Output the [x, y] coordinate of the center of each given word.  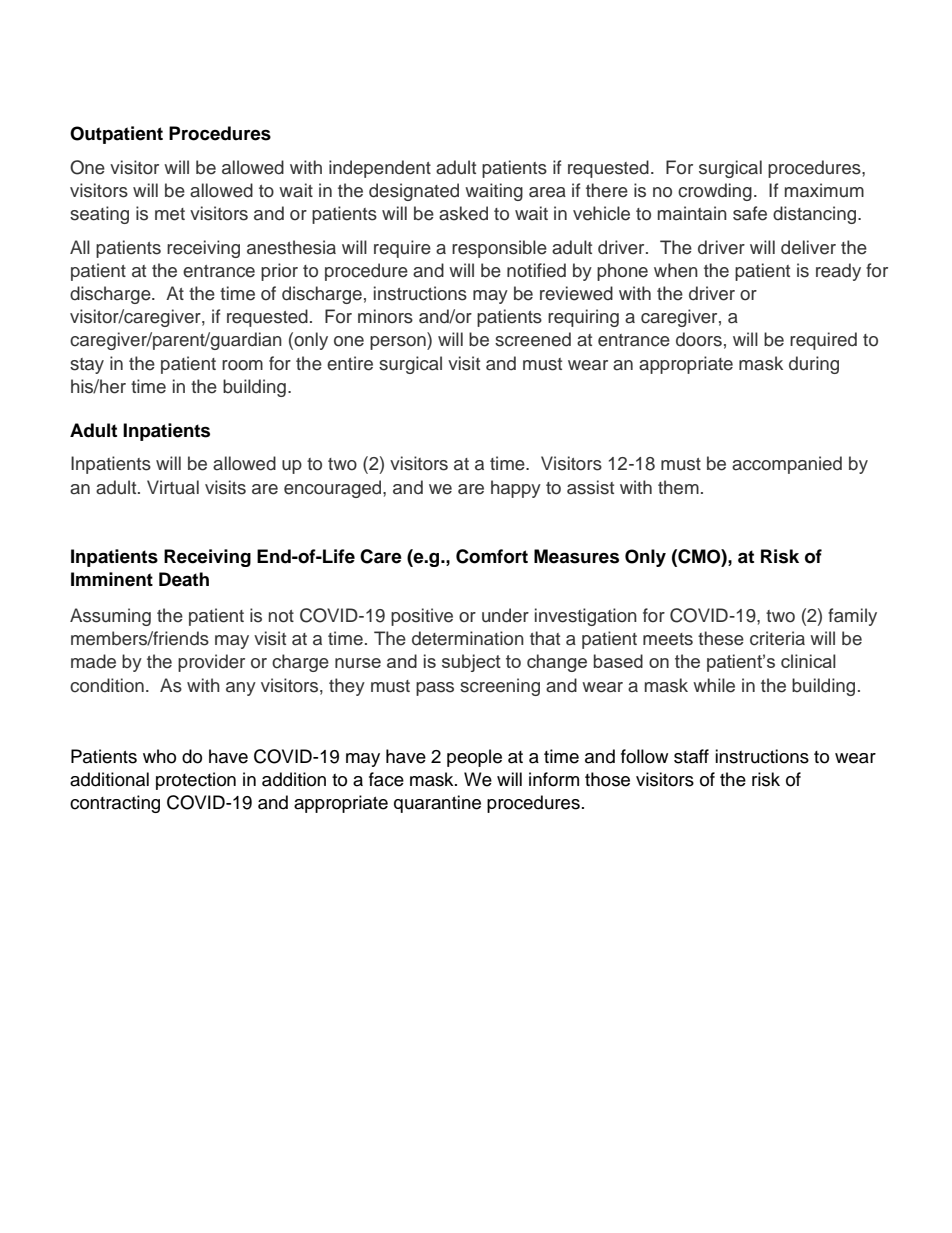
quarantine [437, 804]
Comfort [492, 556]
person [399, 343]
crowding [715, 192]
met [170, 214]
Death [184, 579]
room [242, 365]
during [814, 365]
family [852, 617]
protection [196, 781]
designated [414, 192]
